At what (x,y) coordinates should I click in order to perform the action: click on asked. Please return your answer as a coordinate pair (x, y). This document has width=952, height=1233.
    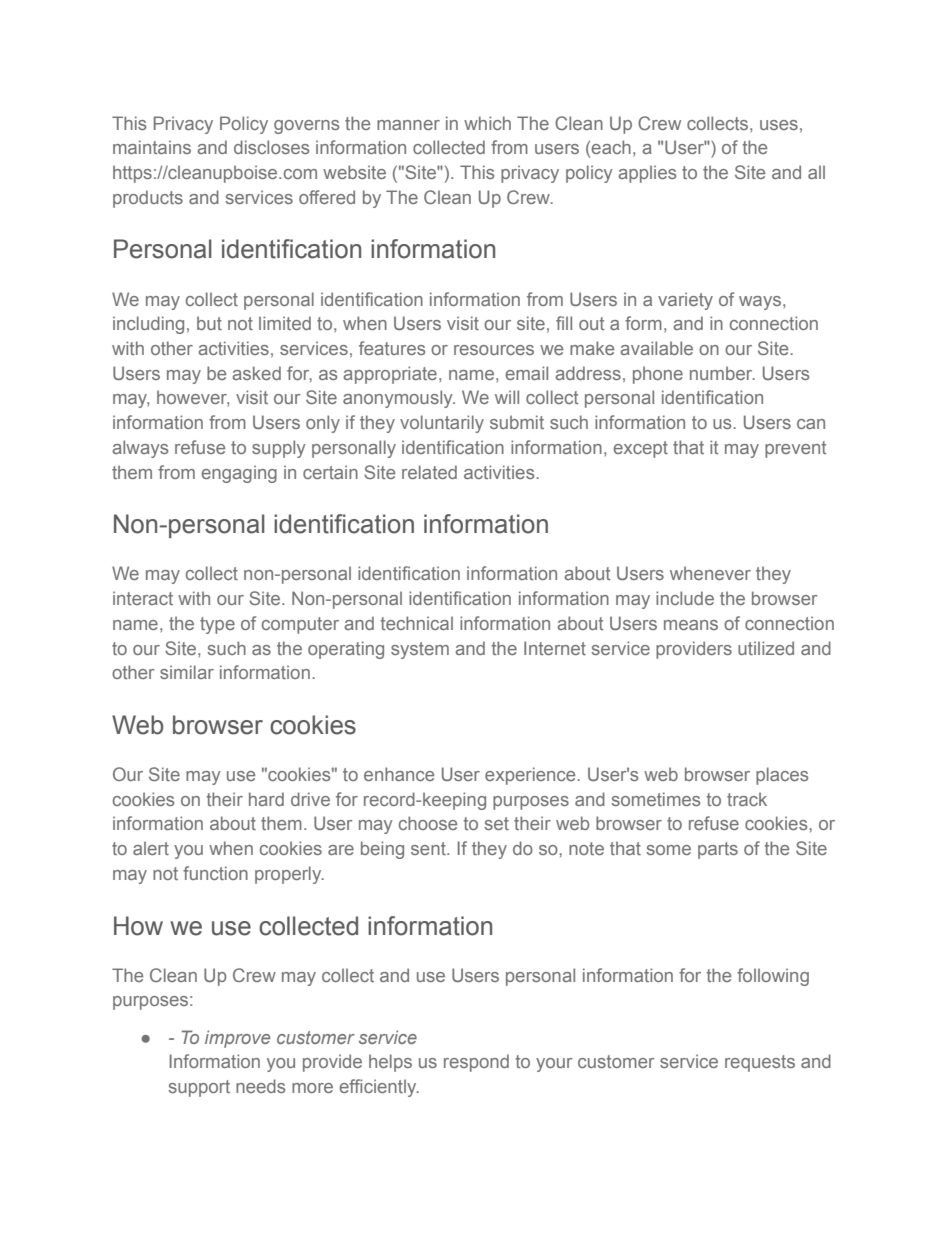
    Looking at the image, I should click on (256, 373).
